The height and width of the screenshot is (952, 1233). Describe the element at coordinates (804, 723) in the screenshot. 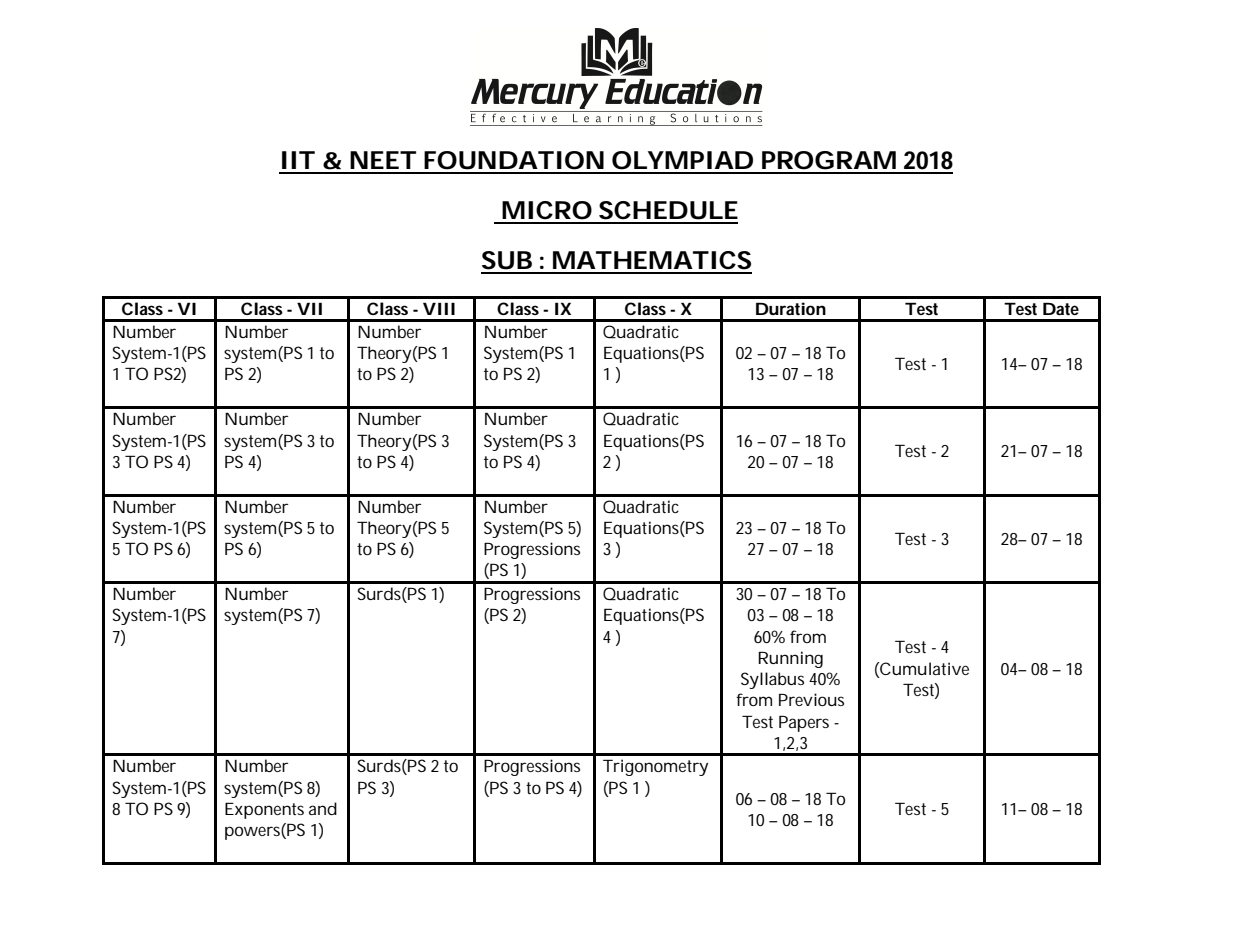

I see `Papers` at that location.
